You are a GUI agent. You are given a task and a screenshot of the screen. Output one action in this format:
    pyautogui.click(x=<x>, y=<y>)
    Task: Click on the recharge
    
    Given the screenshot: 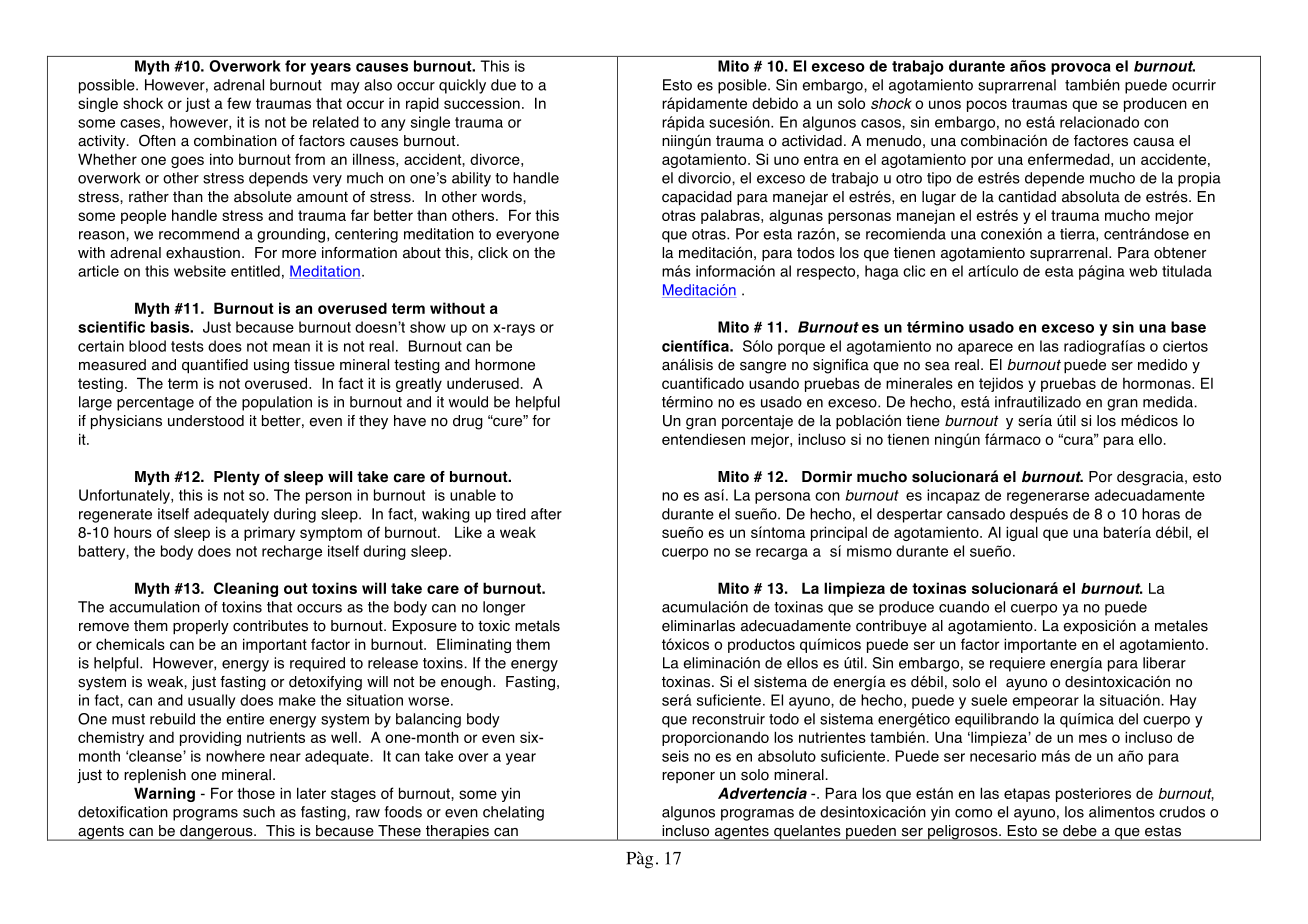 What is the action you would take?
    pyautogui.click(x=292, y=552)
